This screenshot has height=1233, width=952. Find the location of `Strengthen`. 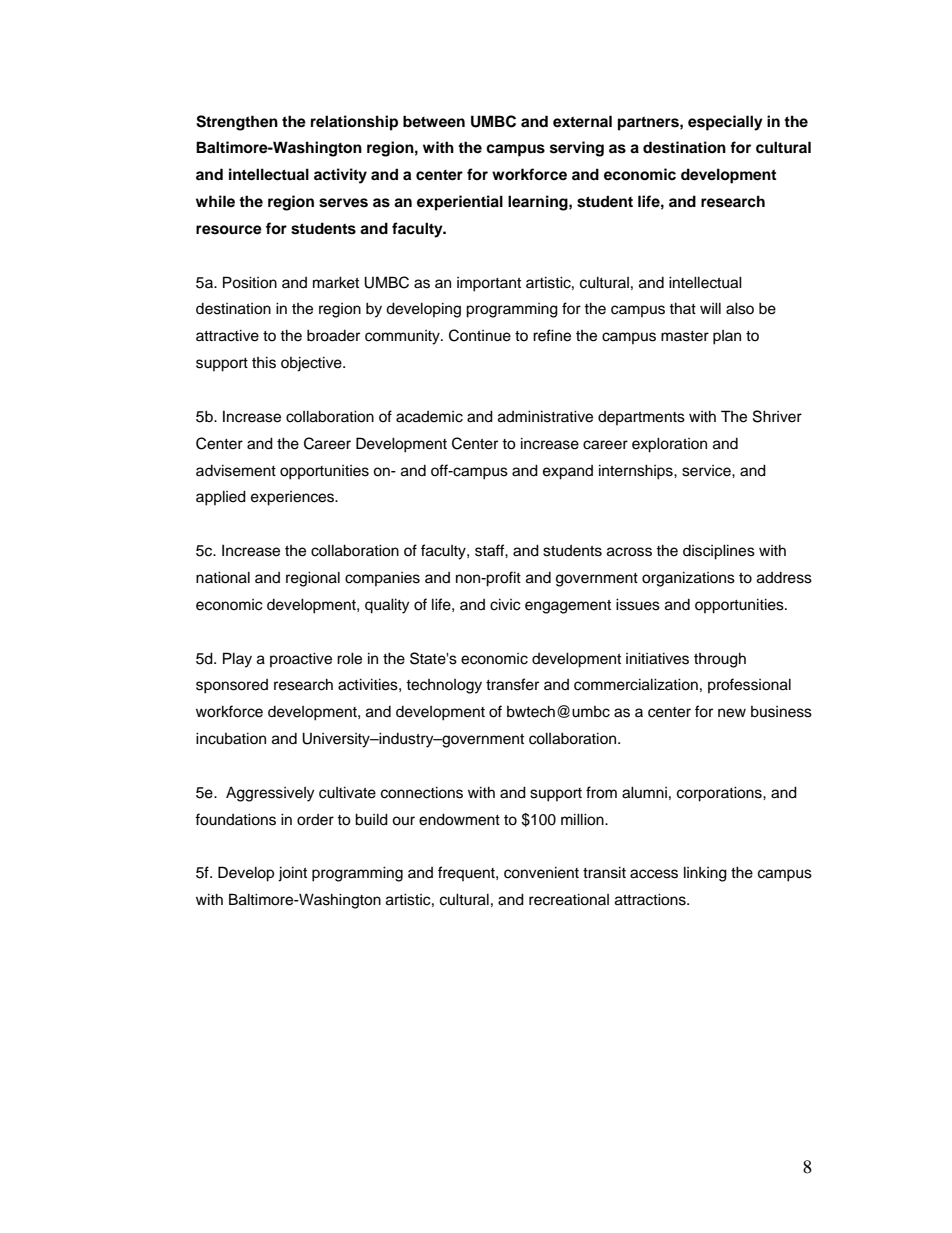

Strengthen is located at coordinates (237, 123).
